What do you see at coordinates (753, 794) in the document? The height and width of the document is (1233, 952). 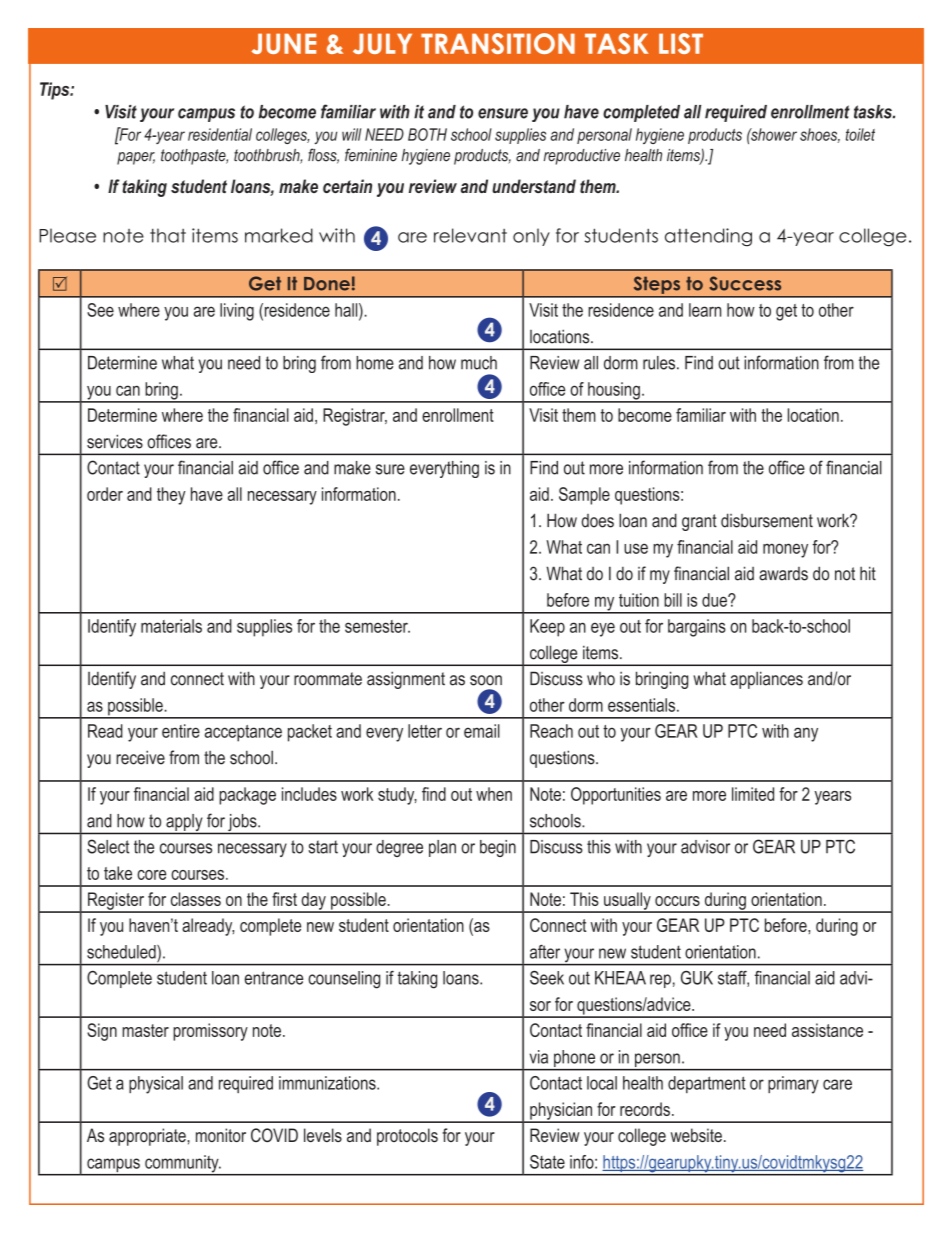 I see `limited` at bounding box center [753, 794].
